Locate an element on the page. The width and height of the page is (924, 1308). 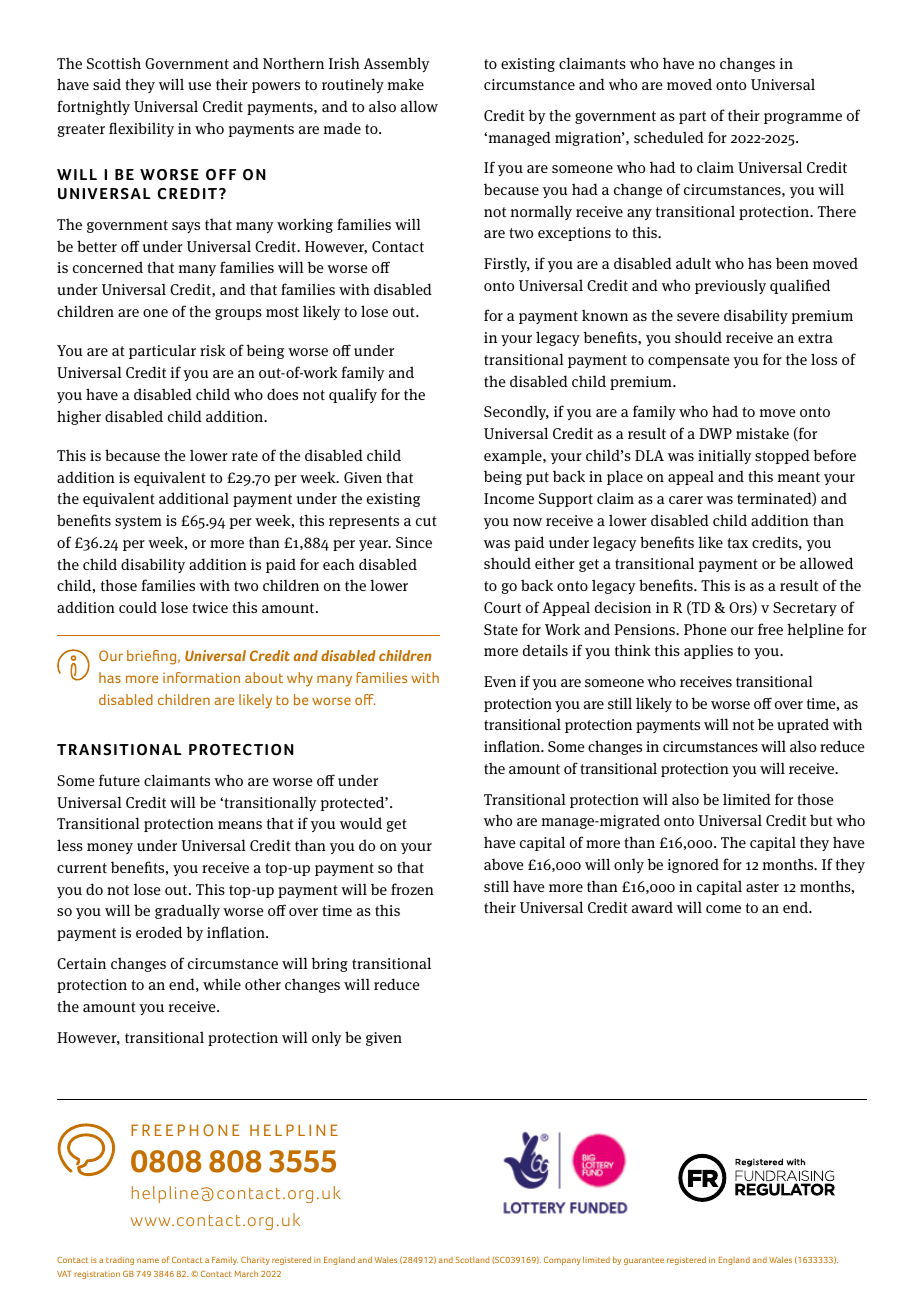
aster is located at coordinates (762, 887).
